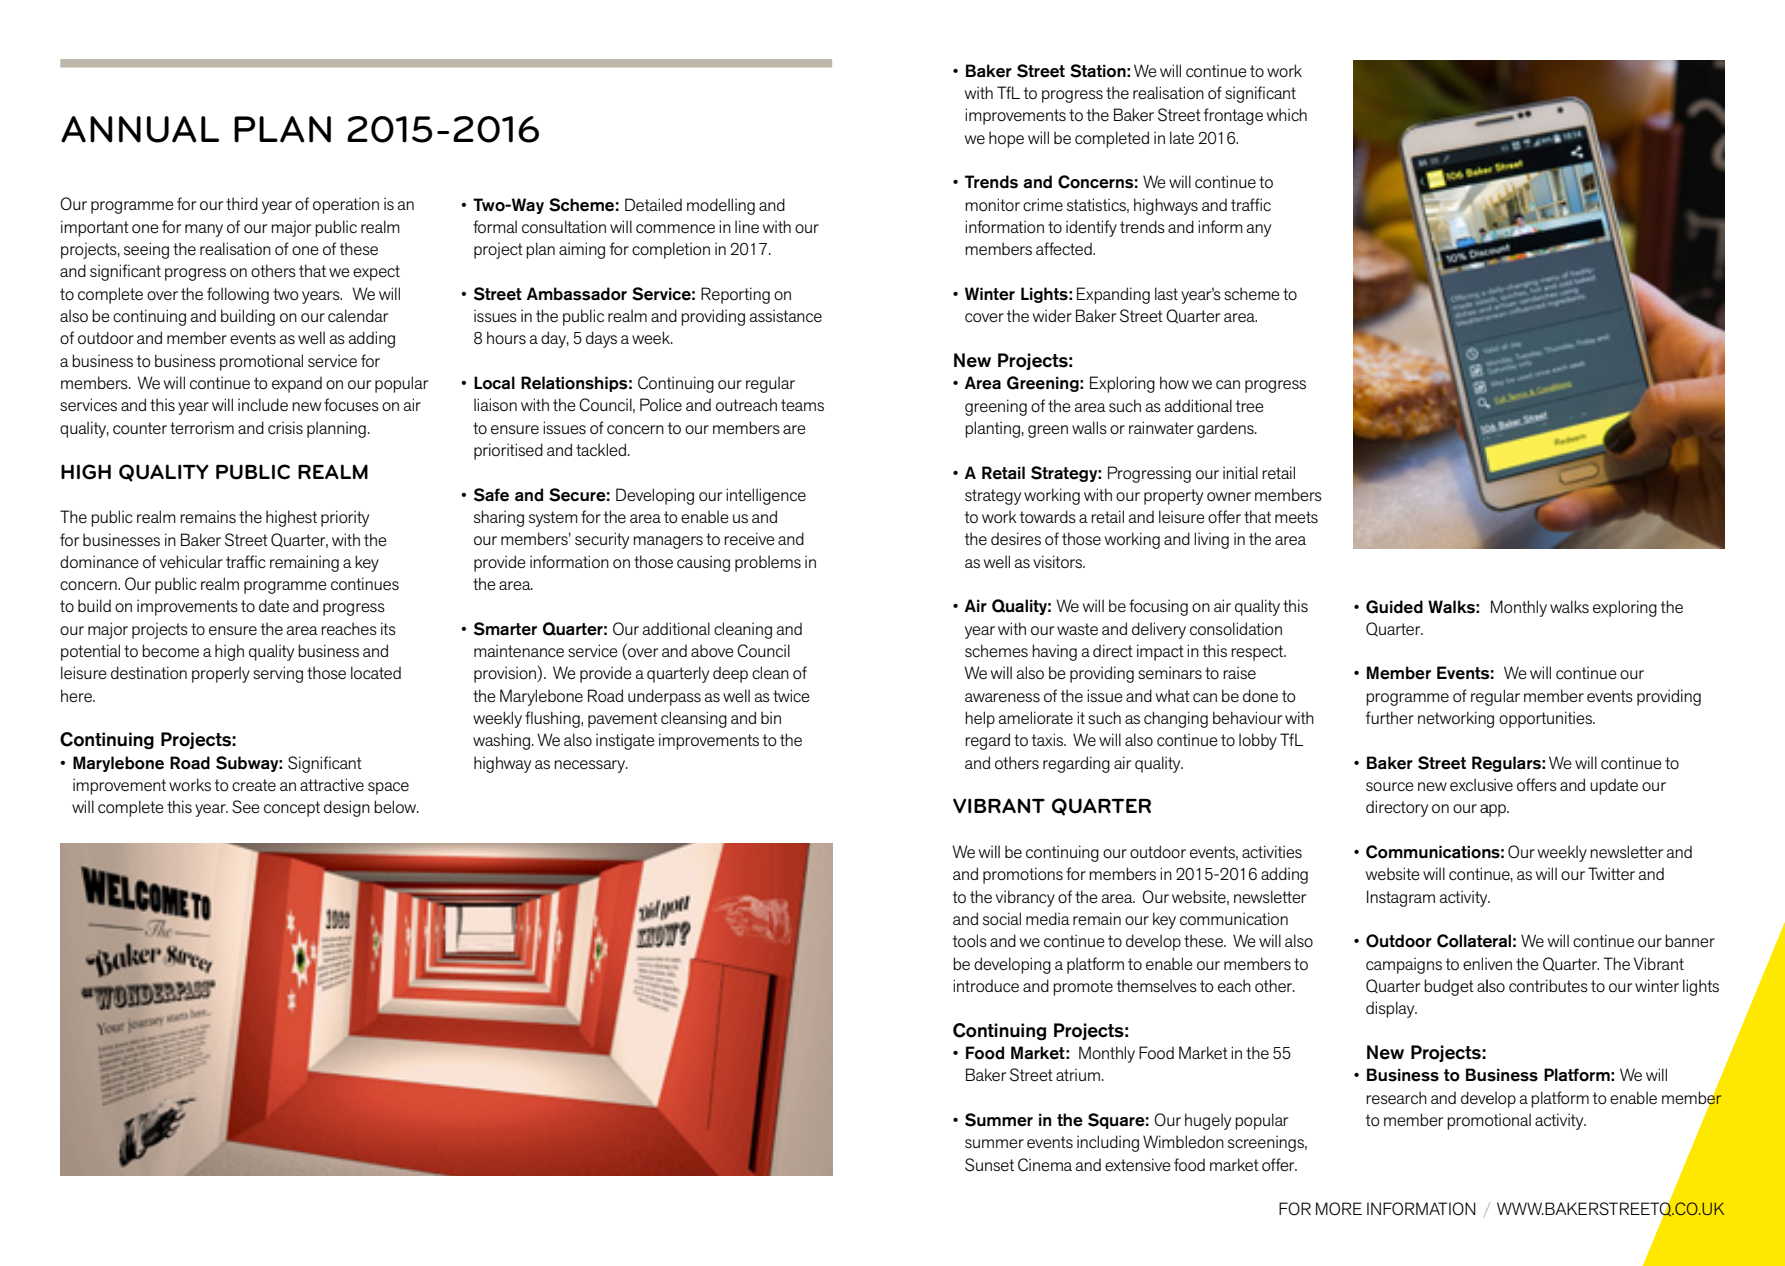  I want to click on source, so click(1390, 787).
